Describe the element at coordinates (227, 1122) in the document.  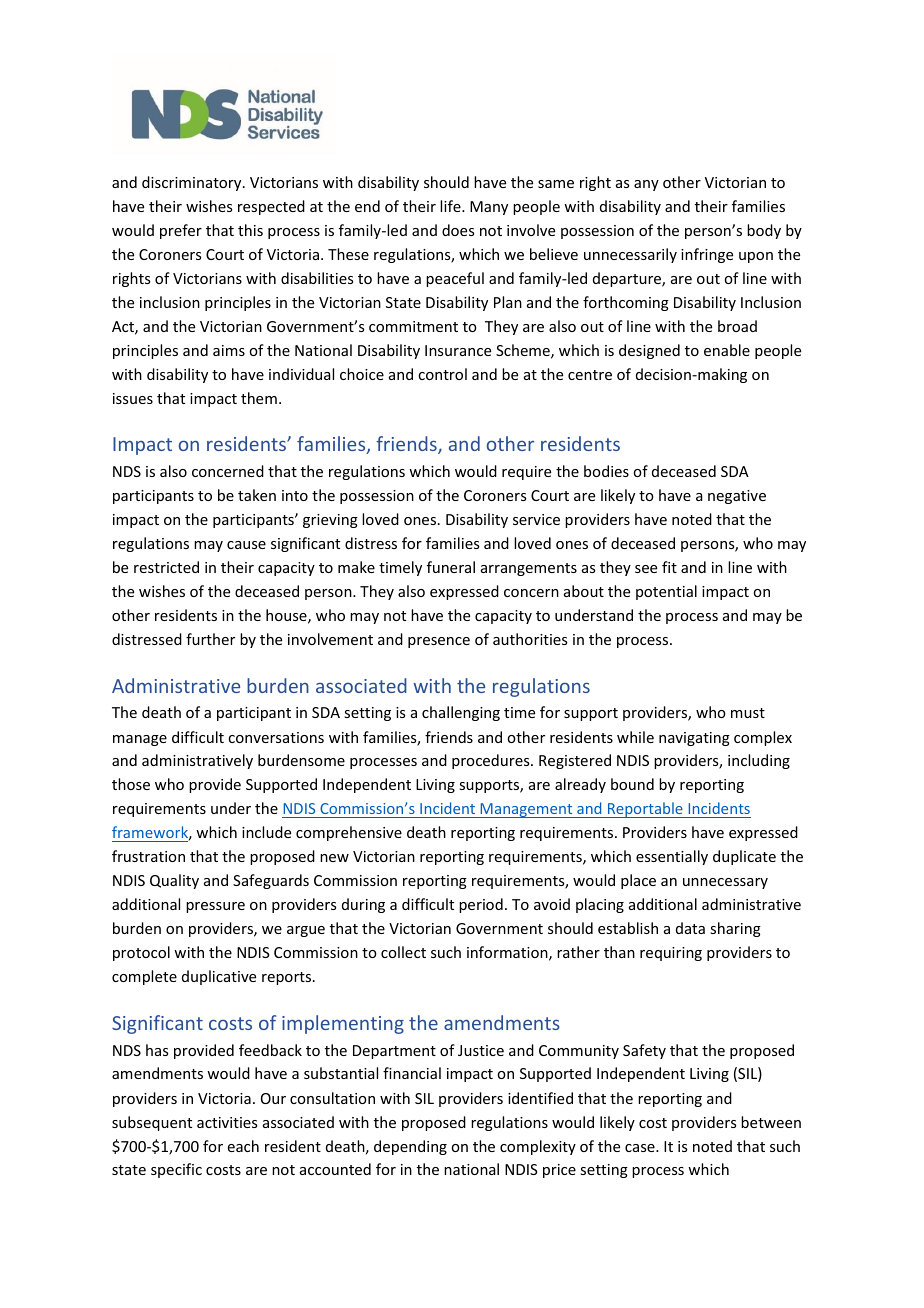
I see `activities` at that location.
